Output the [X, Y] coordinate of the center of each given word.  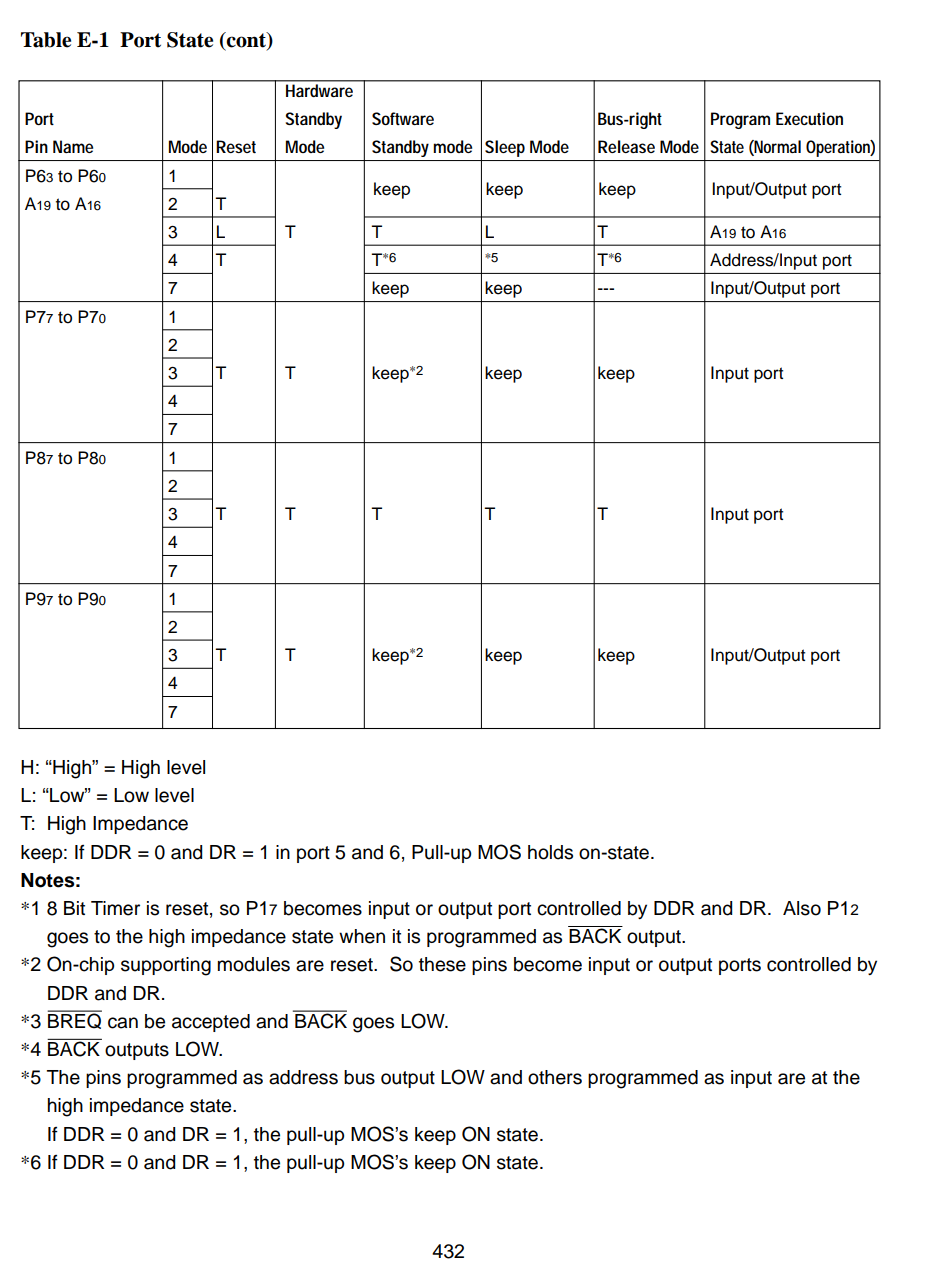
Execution [809, 118]
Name [73, 146]
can [123, 1023]
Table [46, 40]
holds [550, 852]
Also [802, 908]
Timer [115, 908]
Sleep [505, 148]
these [442, 964]
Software [403, 118]
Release [626, 146]
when [362, 936]
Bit [74, 908]
